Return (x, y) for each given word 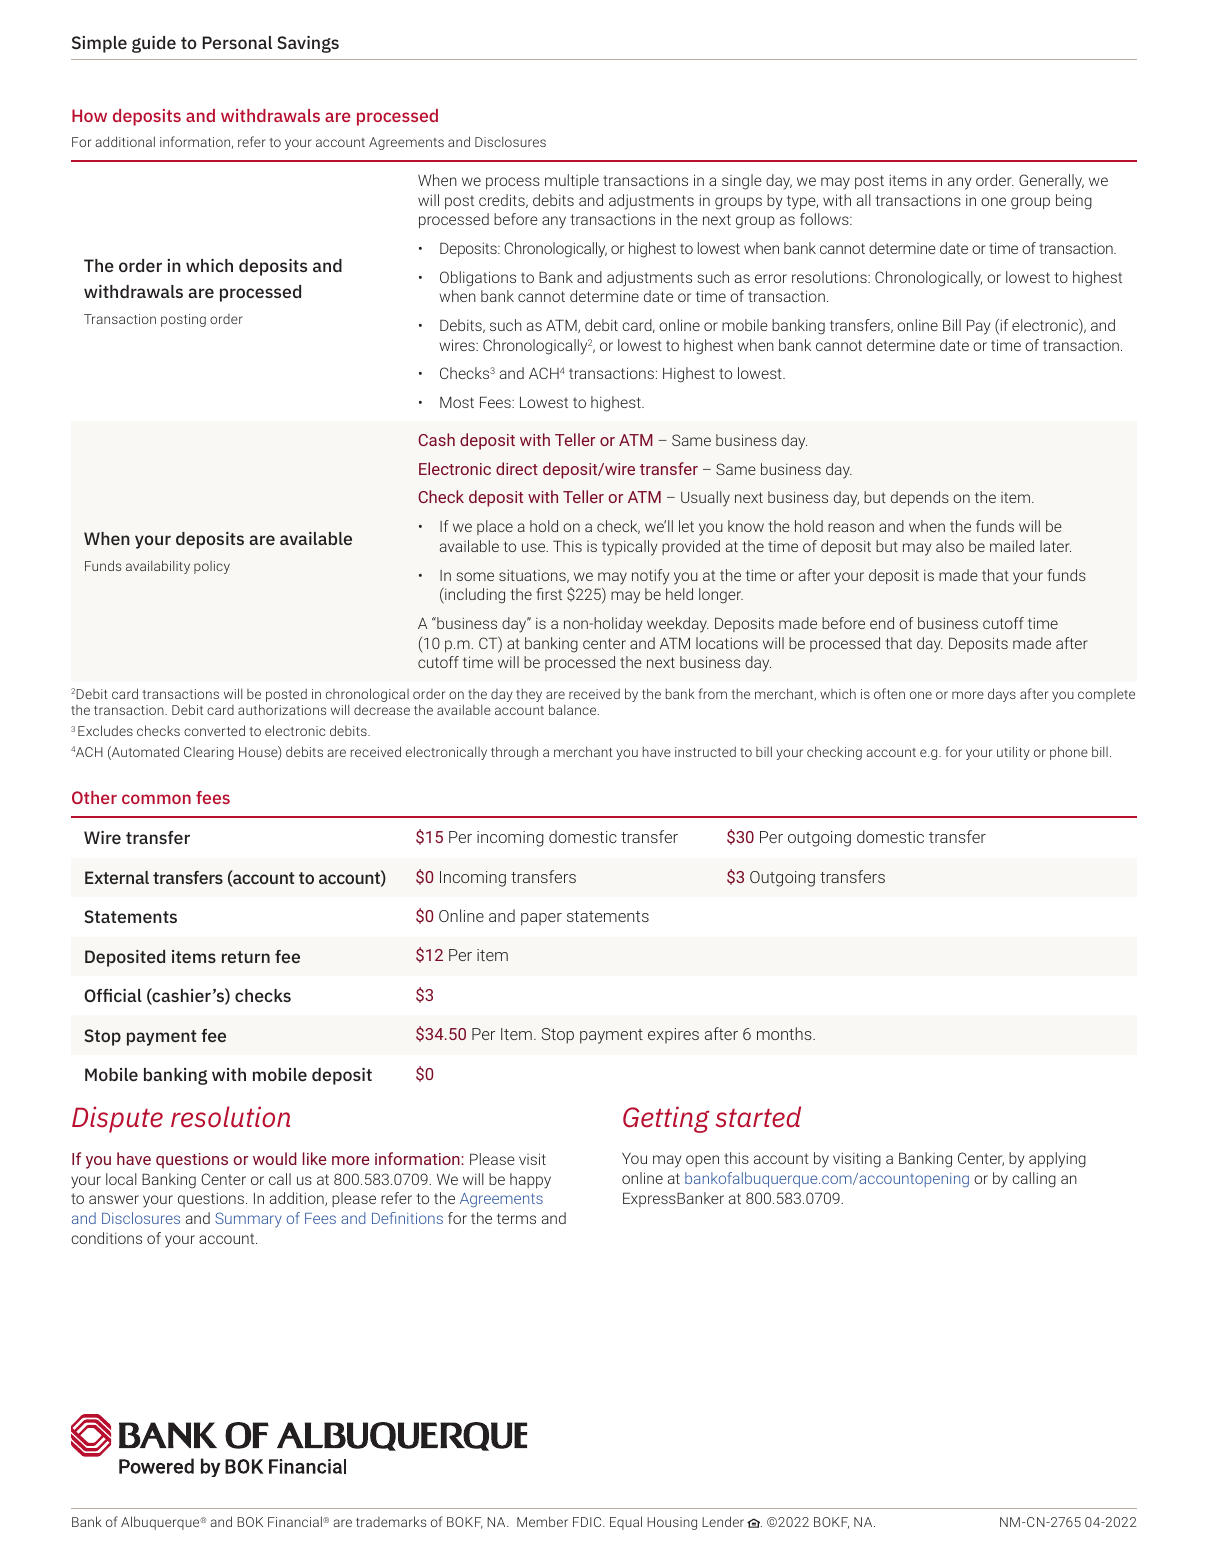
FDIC (588, 1522)
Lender (723, 1521)
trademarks (391, 1521)
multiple (572, 181)
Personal (237, 42)
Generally (1051, 182)
